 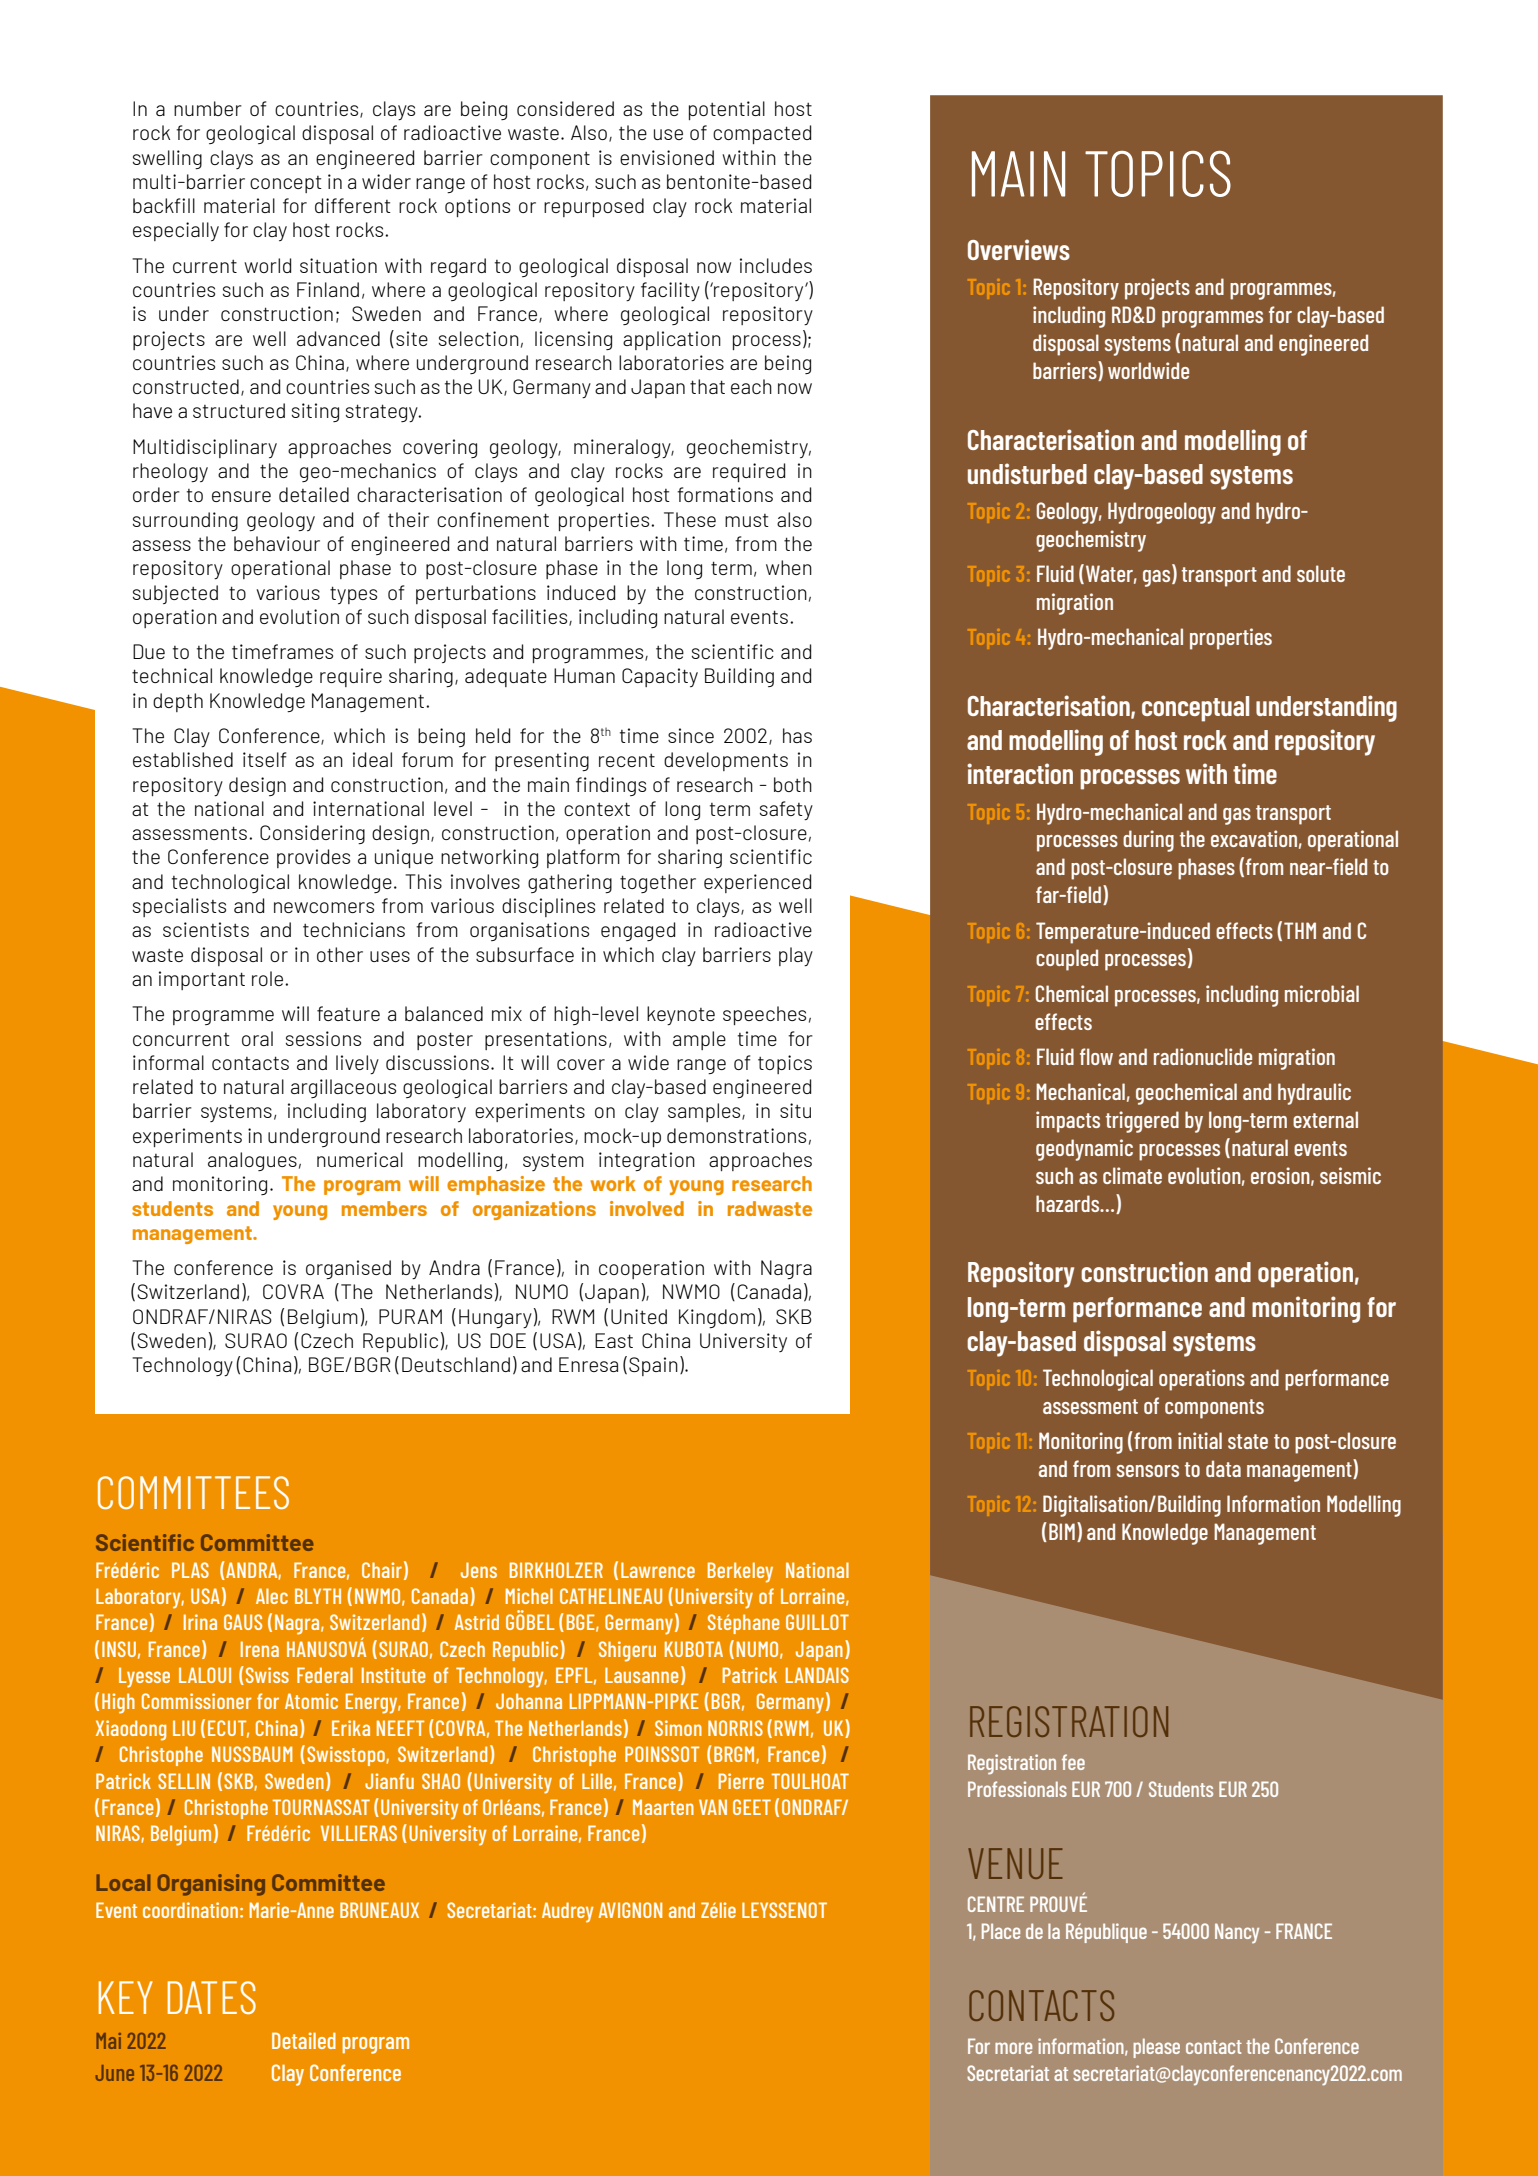 I want to click on compacted, so click(x=762, y=134).
